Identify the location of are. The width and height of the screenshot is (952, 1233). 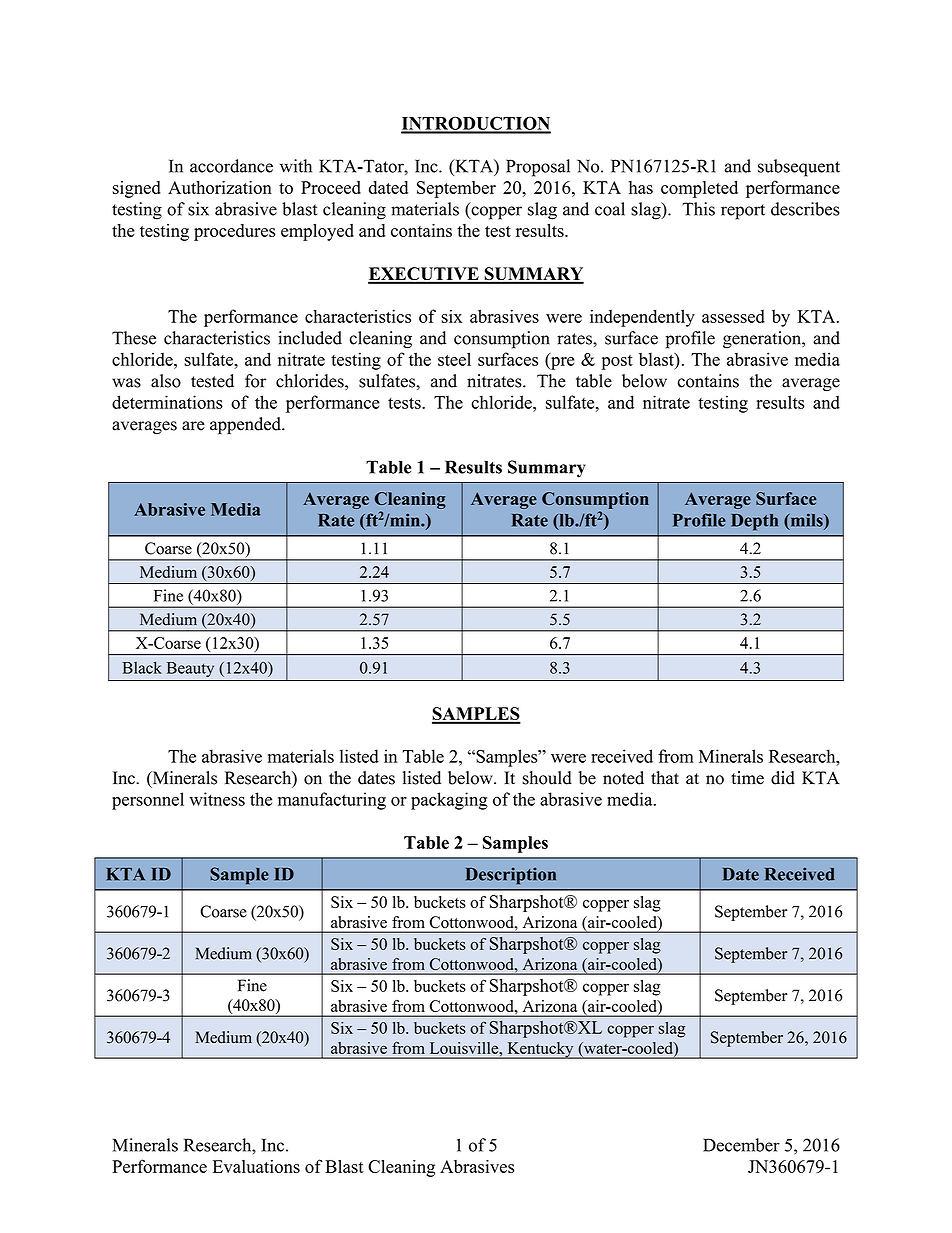
(193, 426).
